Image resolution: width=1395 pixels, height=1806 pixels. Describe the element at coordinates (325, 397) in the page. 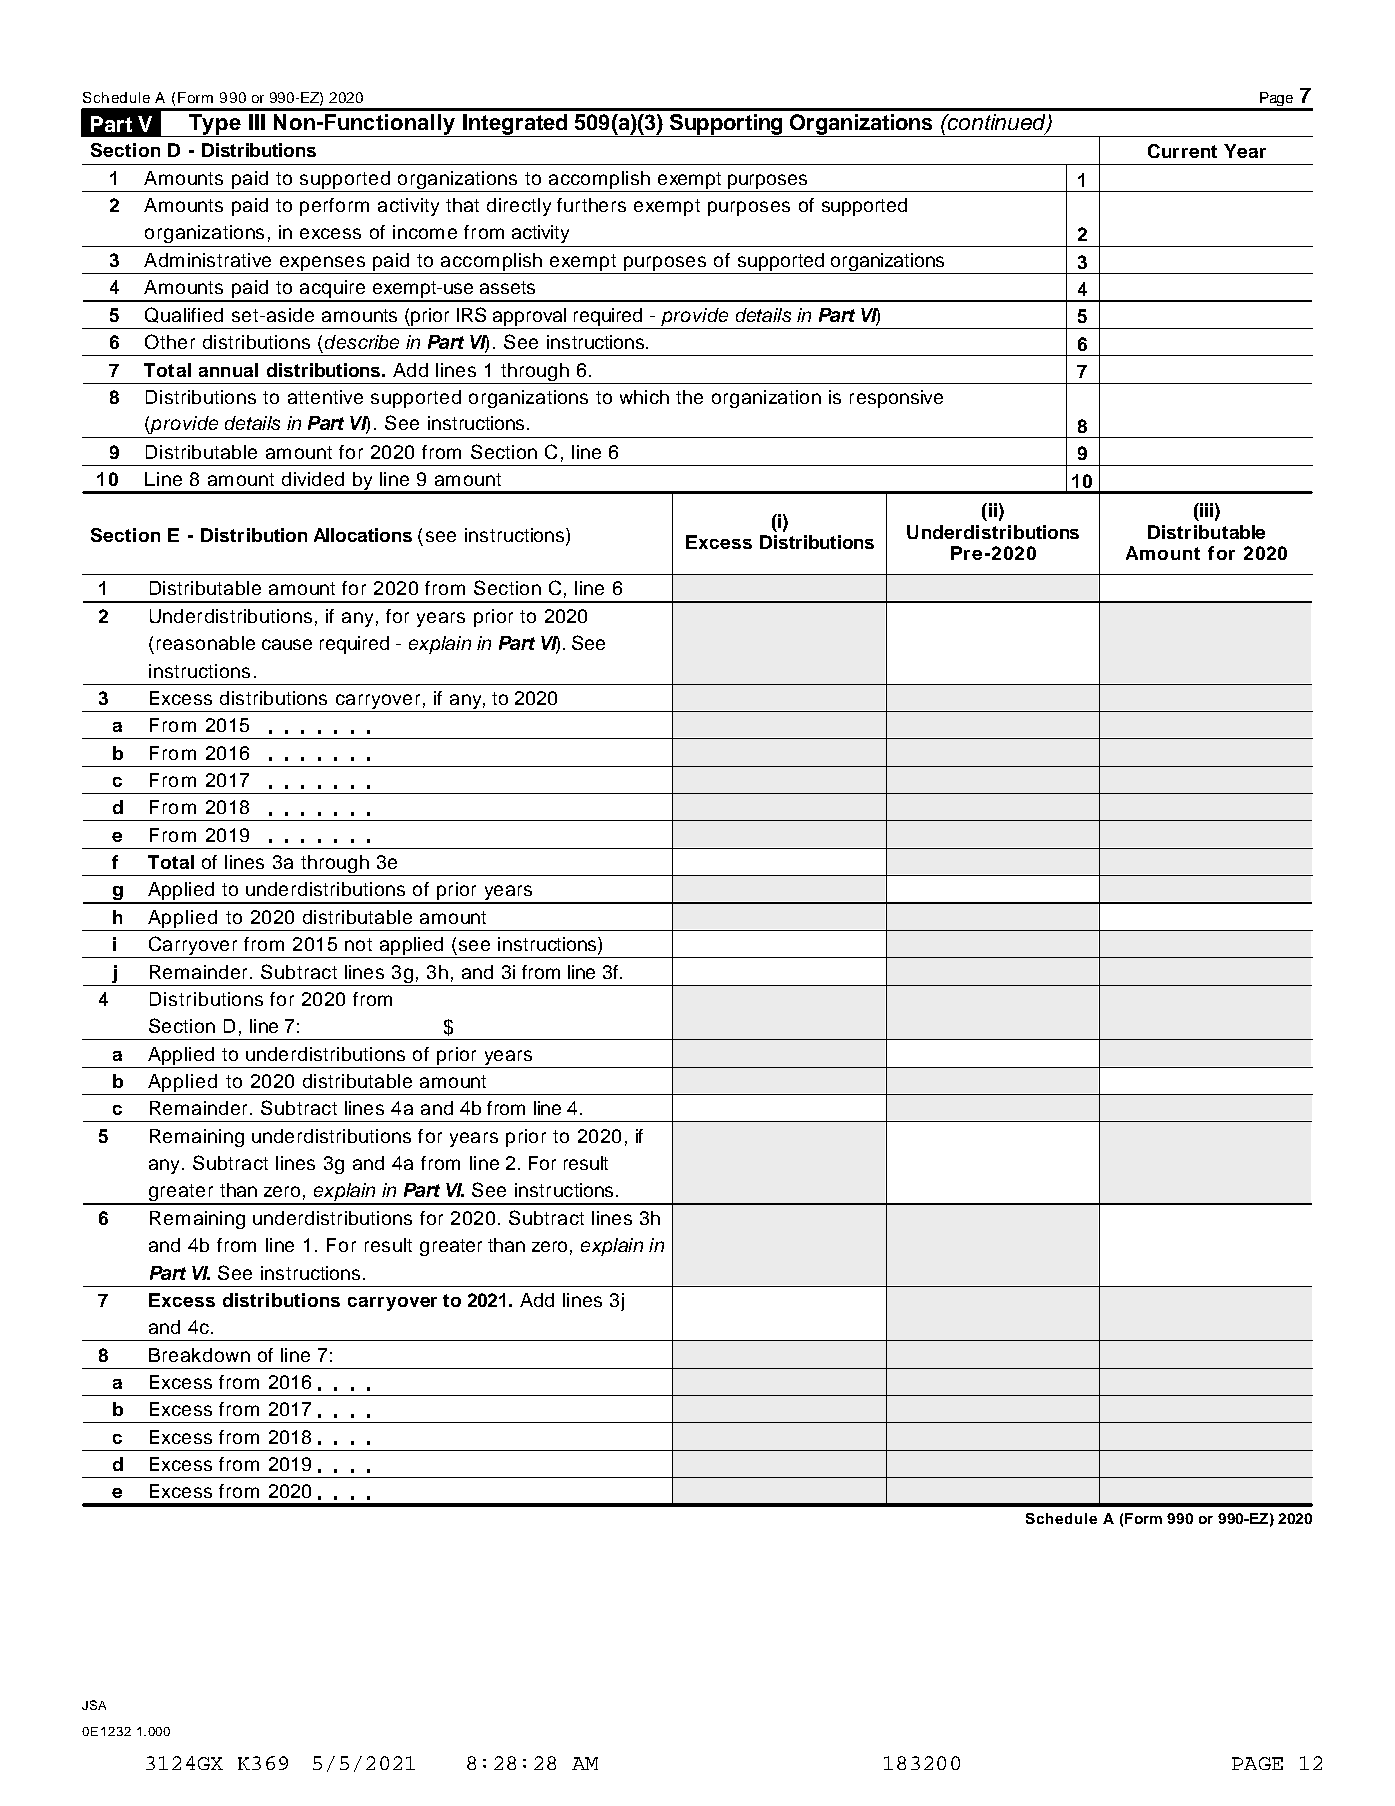

I see `attentive` at that location.
